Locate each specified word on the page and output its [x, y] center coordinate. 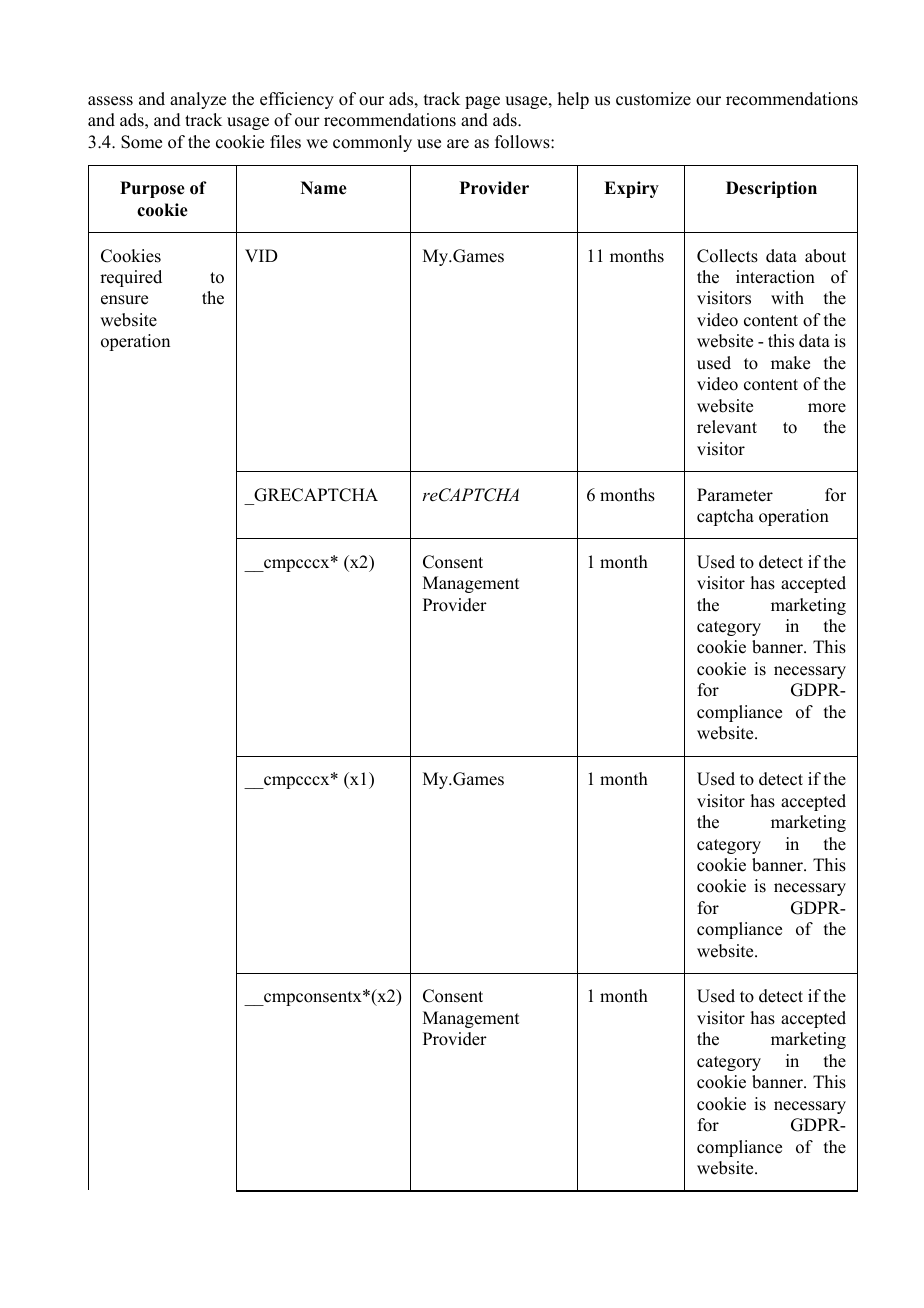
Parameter [735, 495]
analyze [198, 100]
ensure [124, 300]
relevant [727, 427]
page [482, 102]
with [787, 297]
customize [653, 99]
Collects [727, 256]
